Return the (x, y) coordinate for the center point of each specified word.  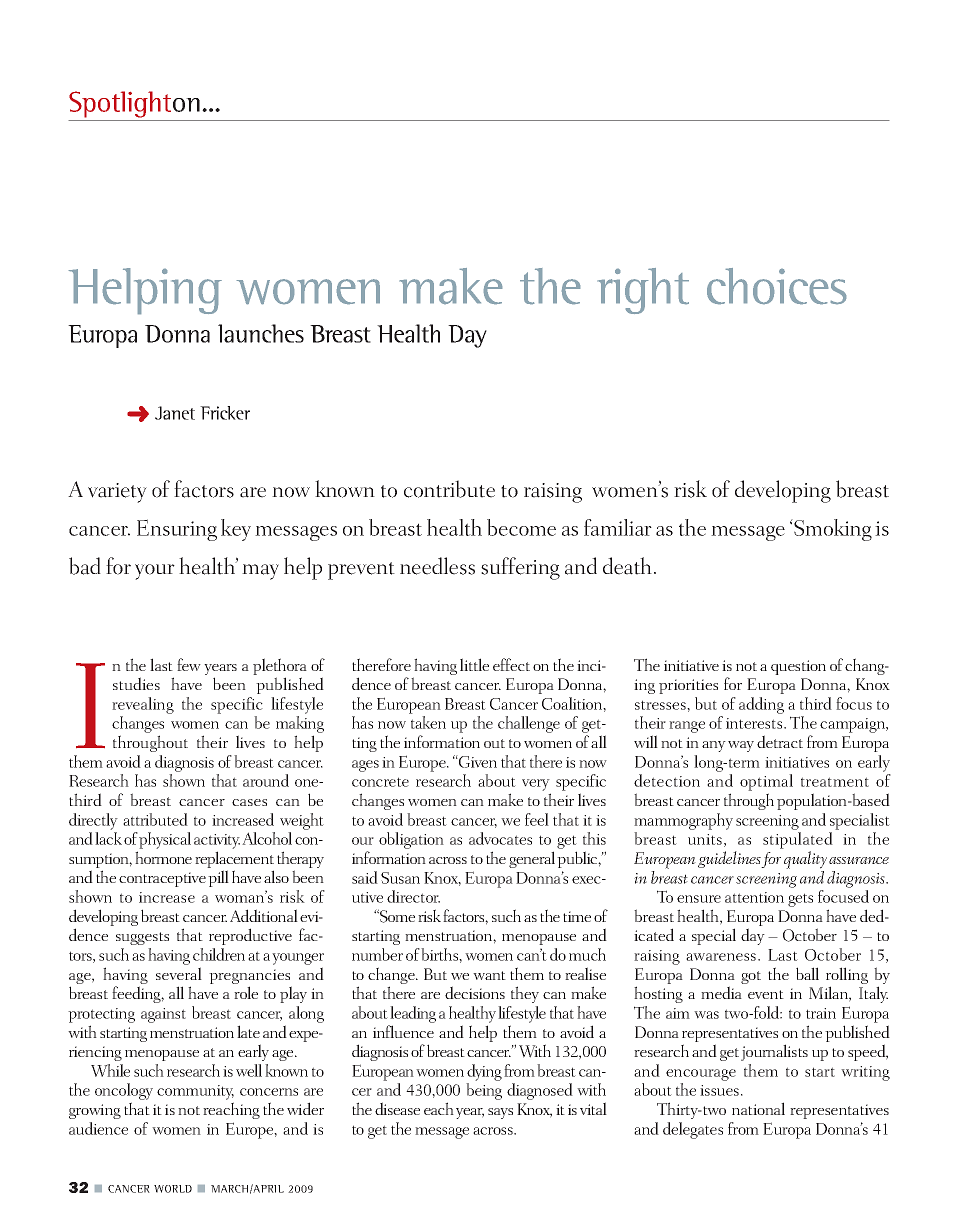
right (643, 291)
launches (261, 333)
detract (780, 741)
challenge (529, 724)
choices (776, 286)
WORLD (173, 1189)
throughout (150, 743)
